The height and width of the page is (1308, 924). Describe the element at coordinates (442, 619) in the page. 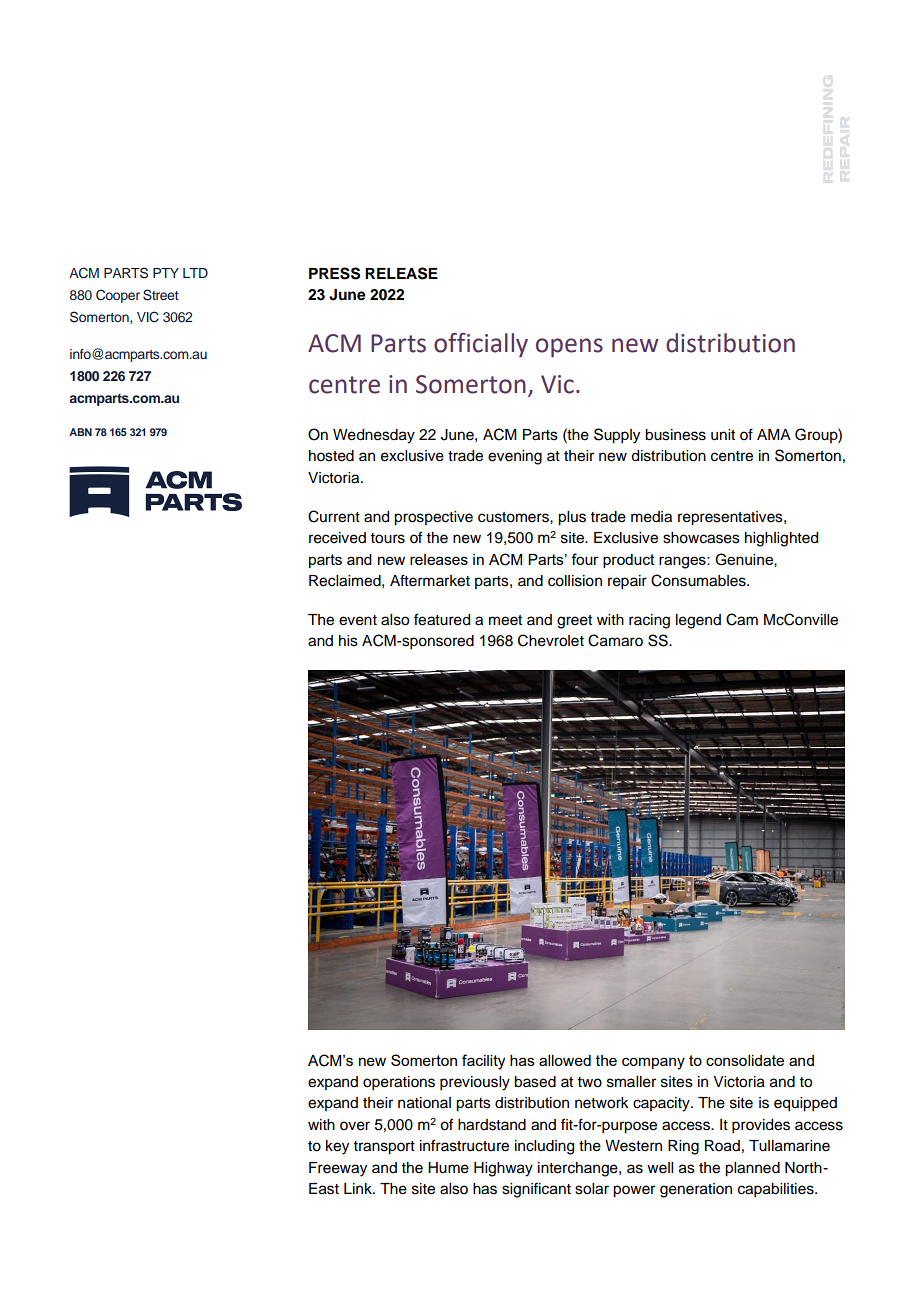

I see `featured` at that location.
